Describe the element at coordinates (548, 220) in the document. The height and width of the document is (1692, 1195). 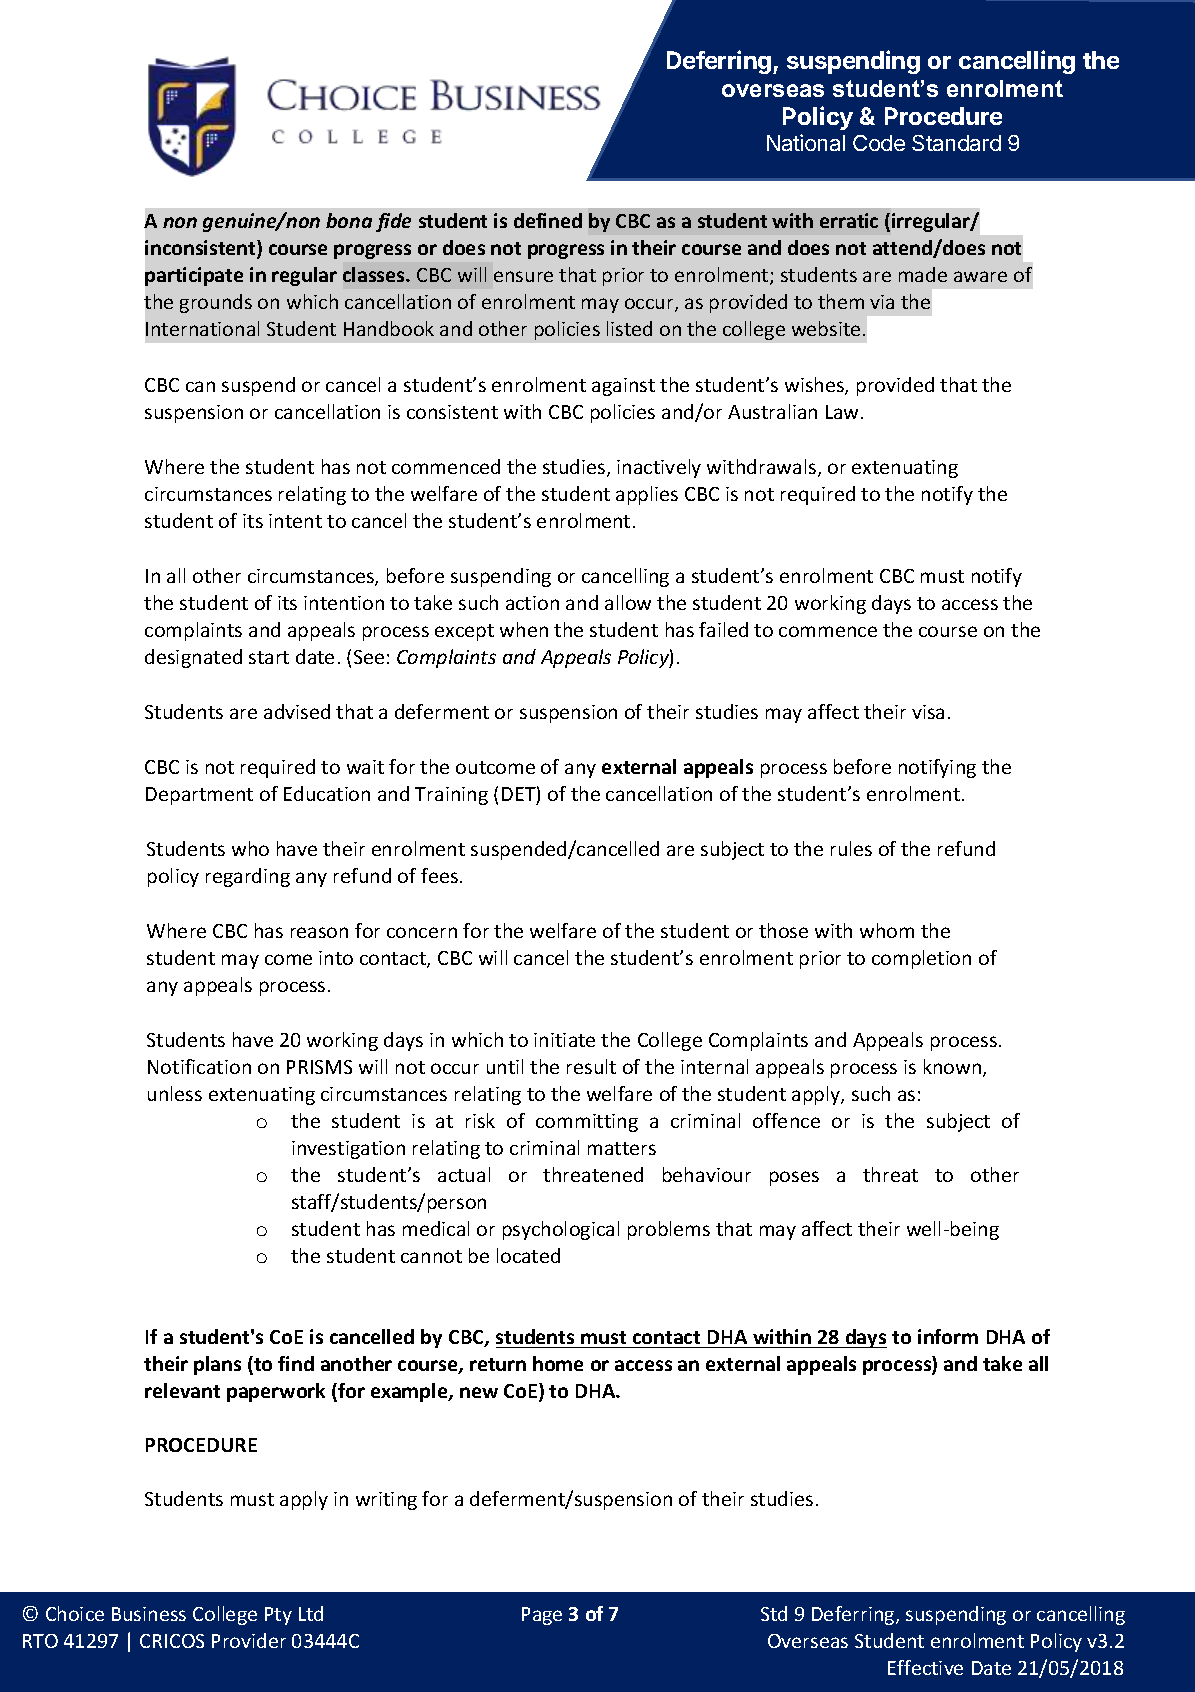
I see `defined` at that location.
